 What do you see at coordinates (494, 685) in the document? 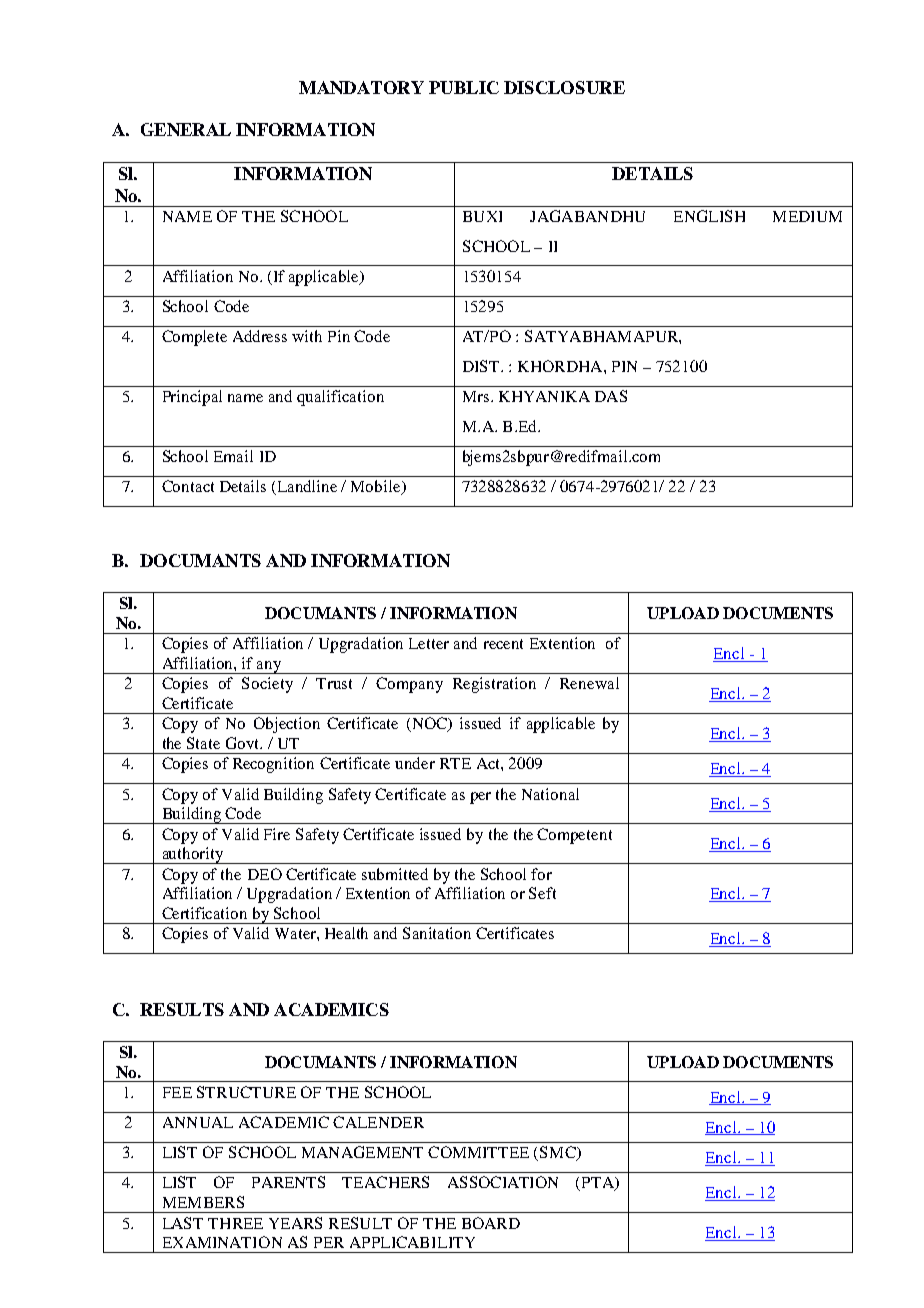
I see `Registration` at bounding box center [494, 685].
